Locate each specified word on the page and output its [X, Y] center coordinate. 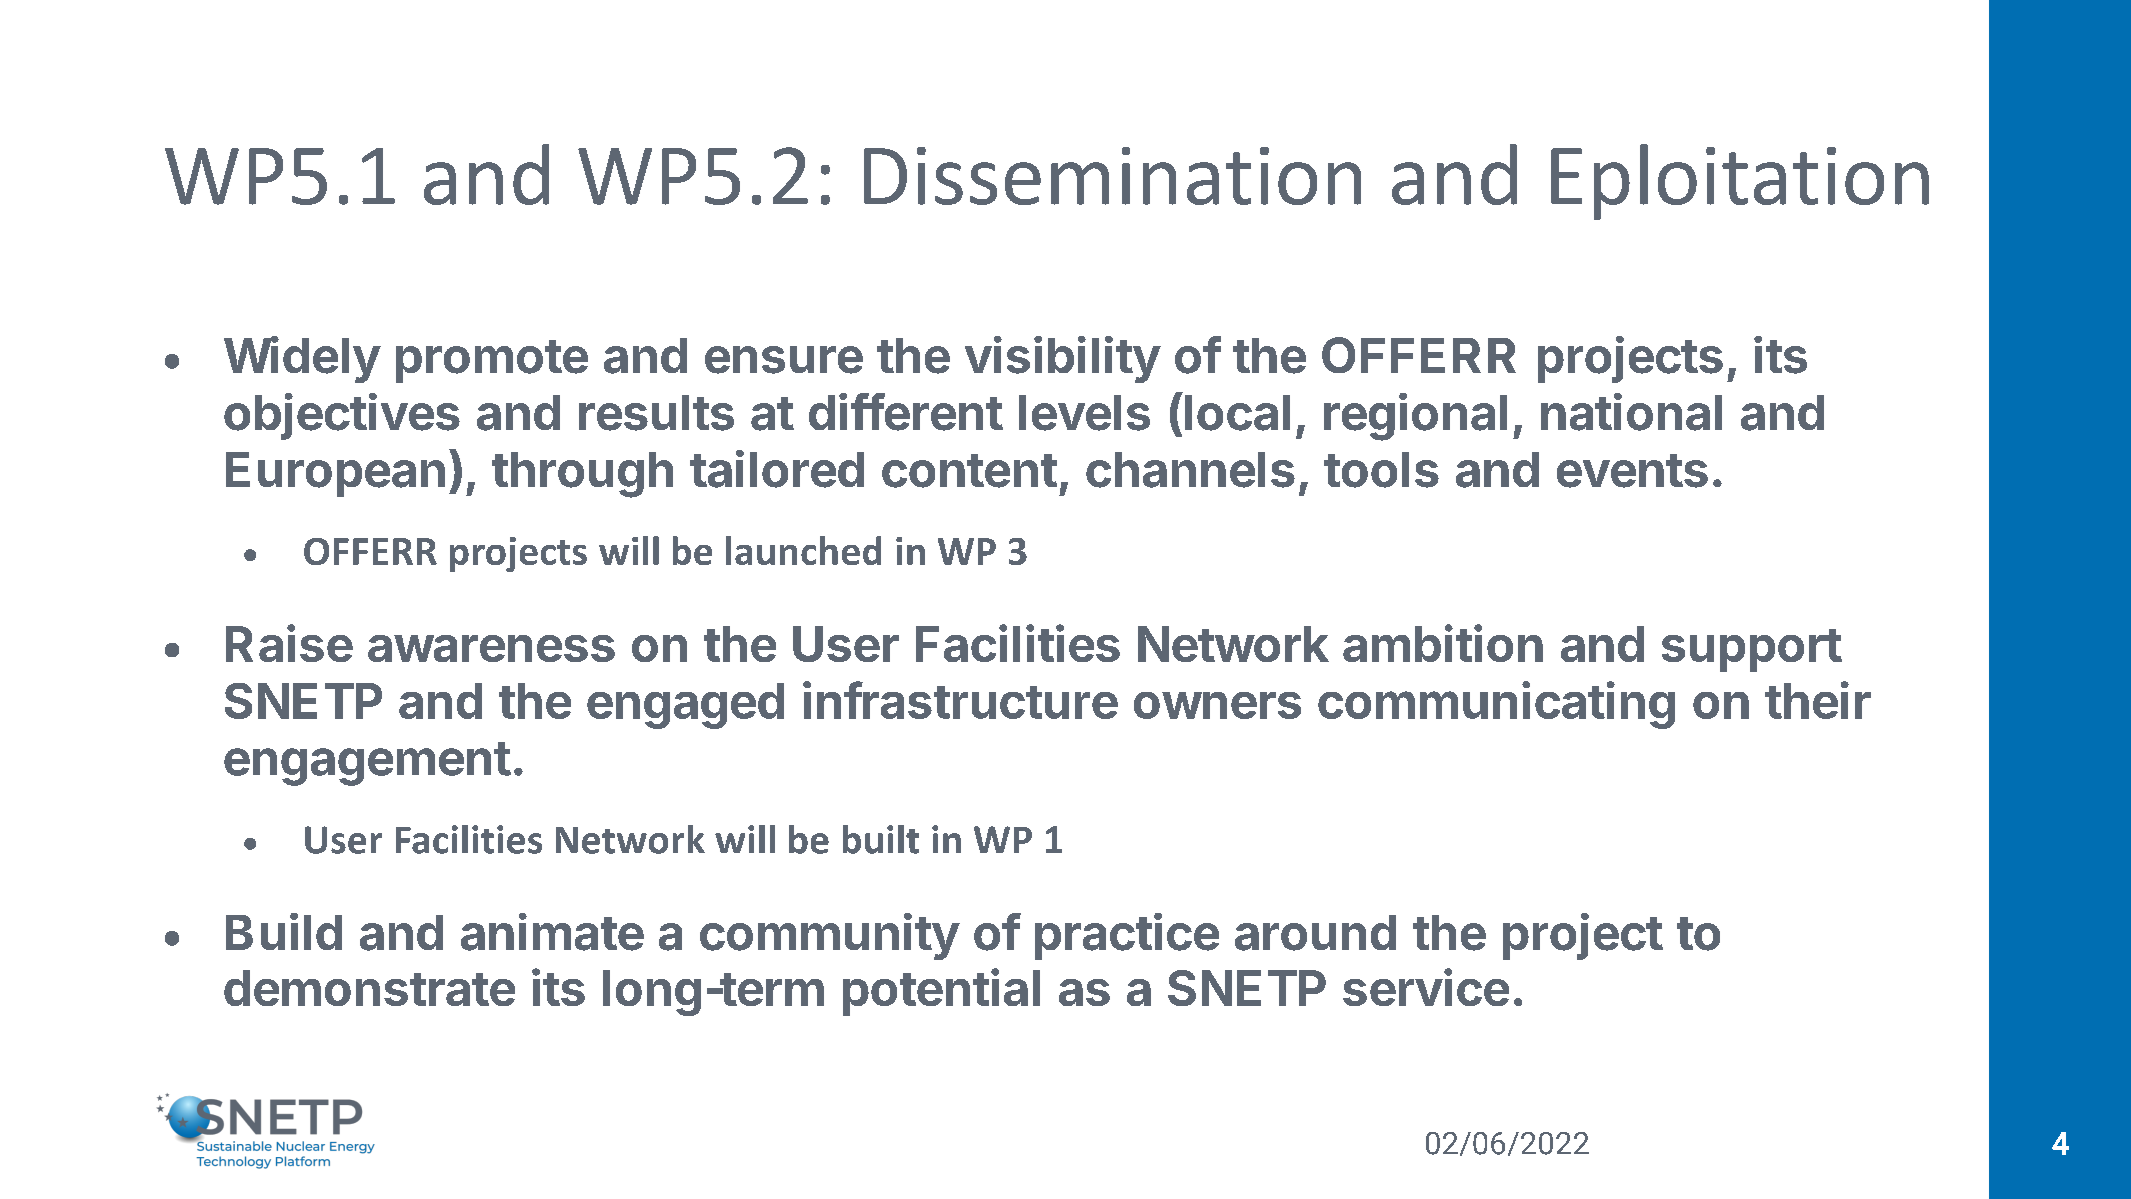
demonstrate [369, 988]
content [969, 471]
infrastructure [960, 700]
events [1632, 471]
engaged [685, 706]
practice [1127, 936]
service [1426, 987]
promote [492, 361]
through [582, 475]
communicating [1496, 705]
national [1631, 412]
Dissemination [1112, 176]
